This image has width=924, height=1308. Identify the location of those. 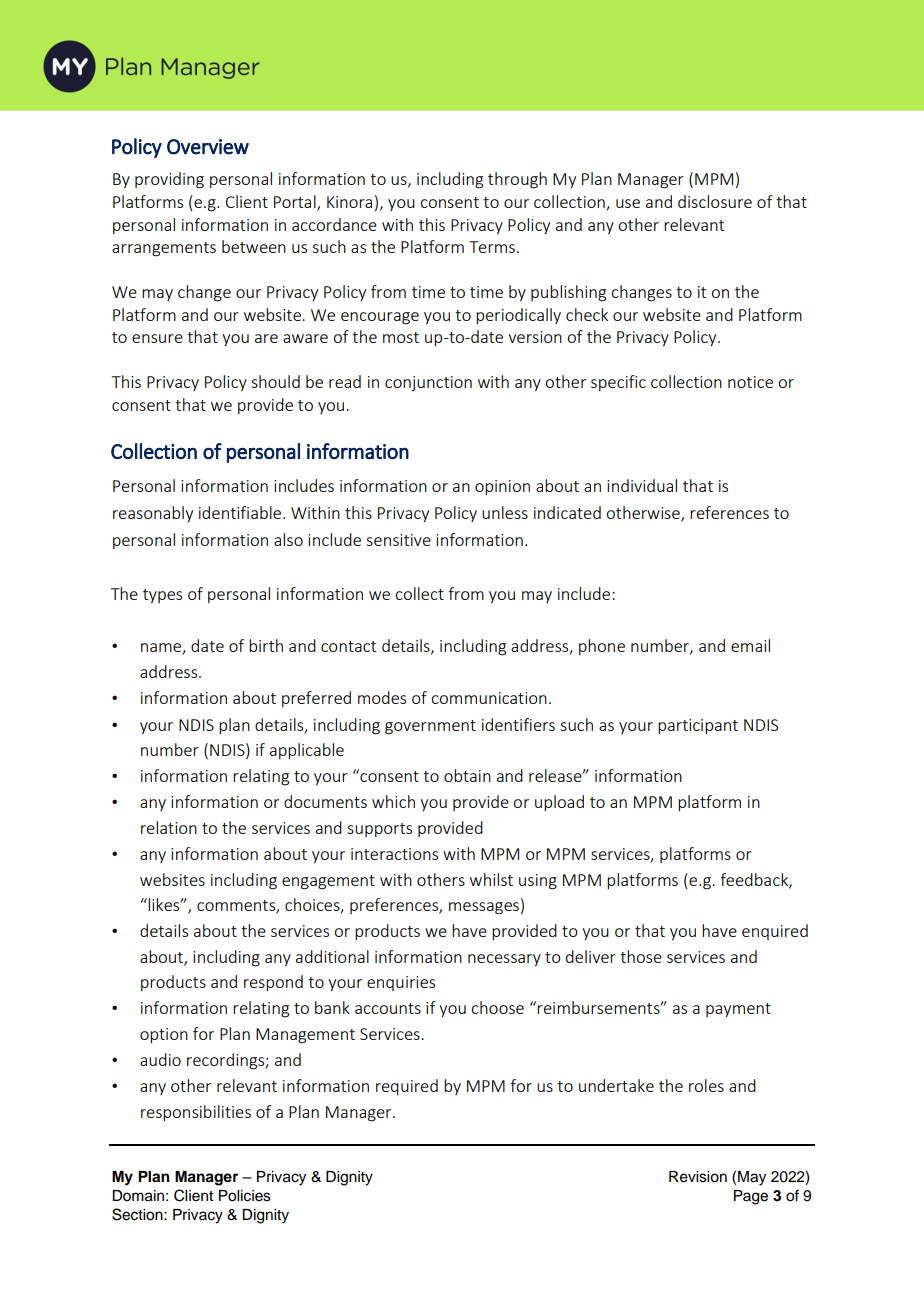
(641, 956).
